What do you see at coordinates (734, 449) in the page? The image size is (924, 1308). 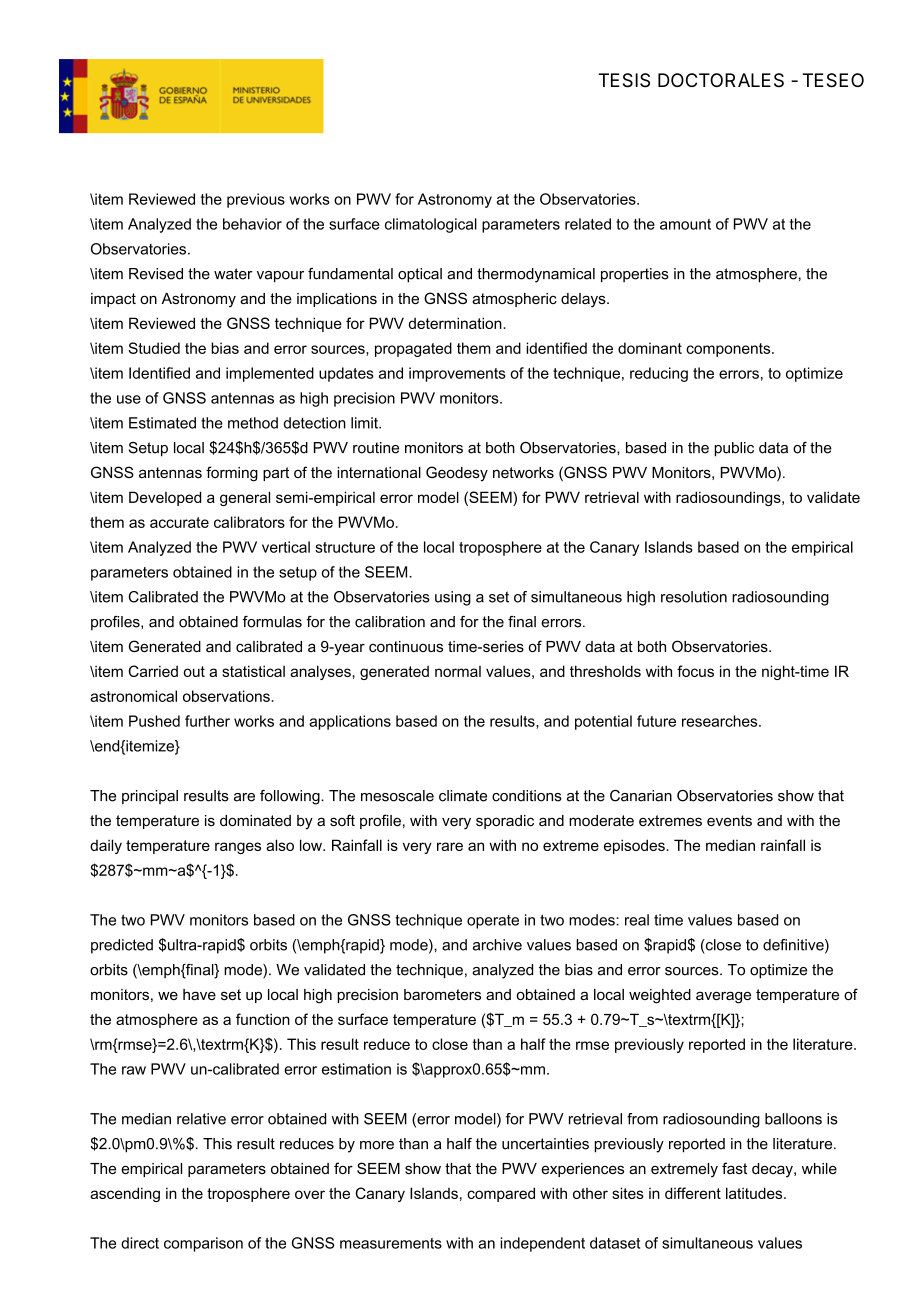 I see `public` at bounding box center [734, 449].
